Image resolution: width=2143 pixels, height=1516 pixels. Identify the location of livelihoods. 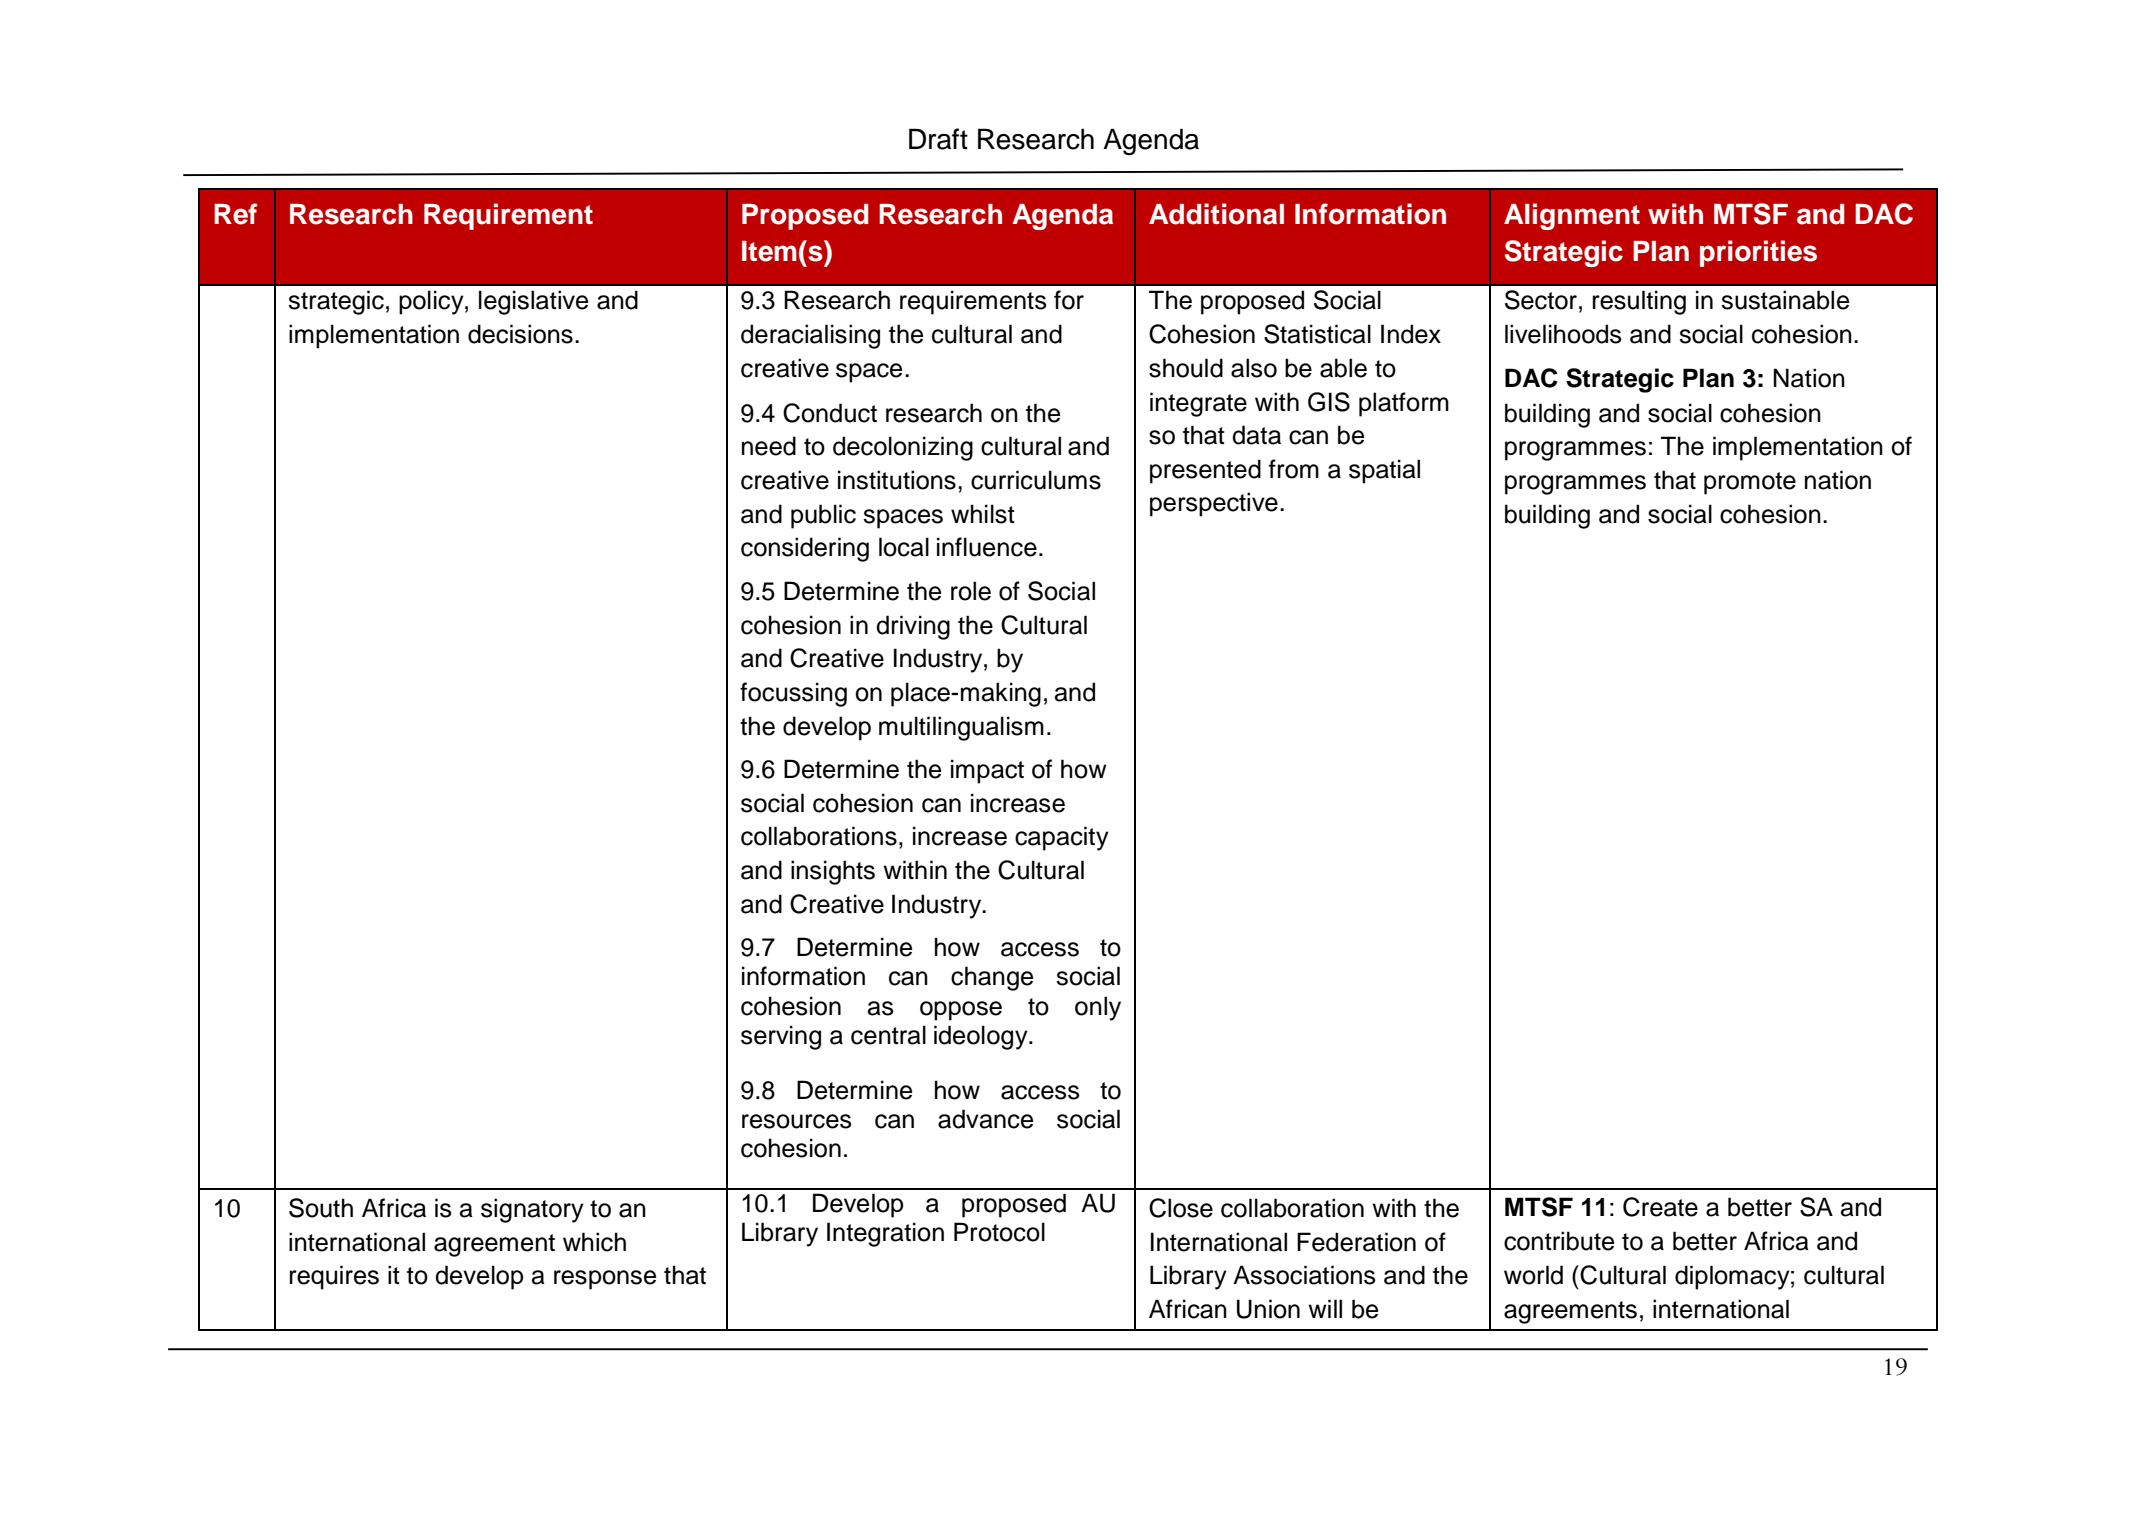
(1563, 334).
